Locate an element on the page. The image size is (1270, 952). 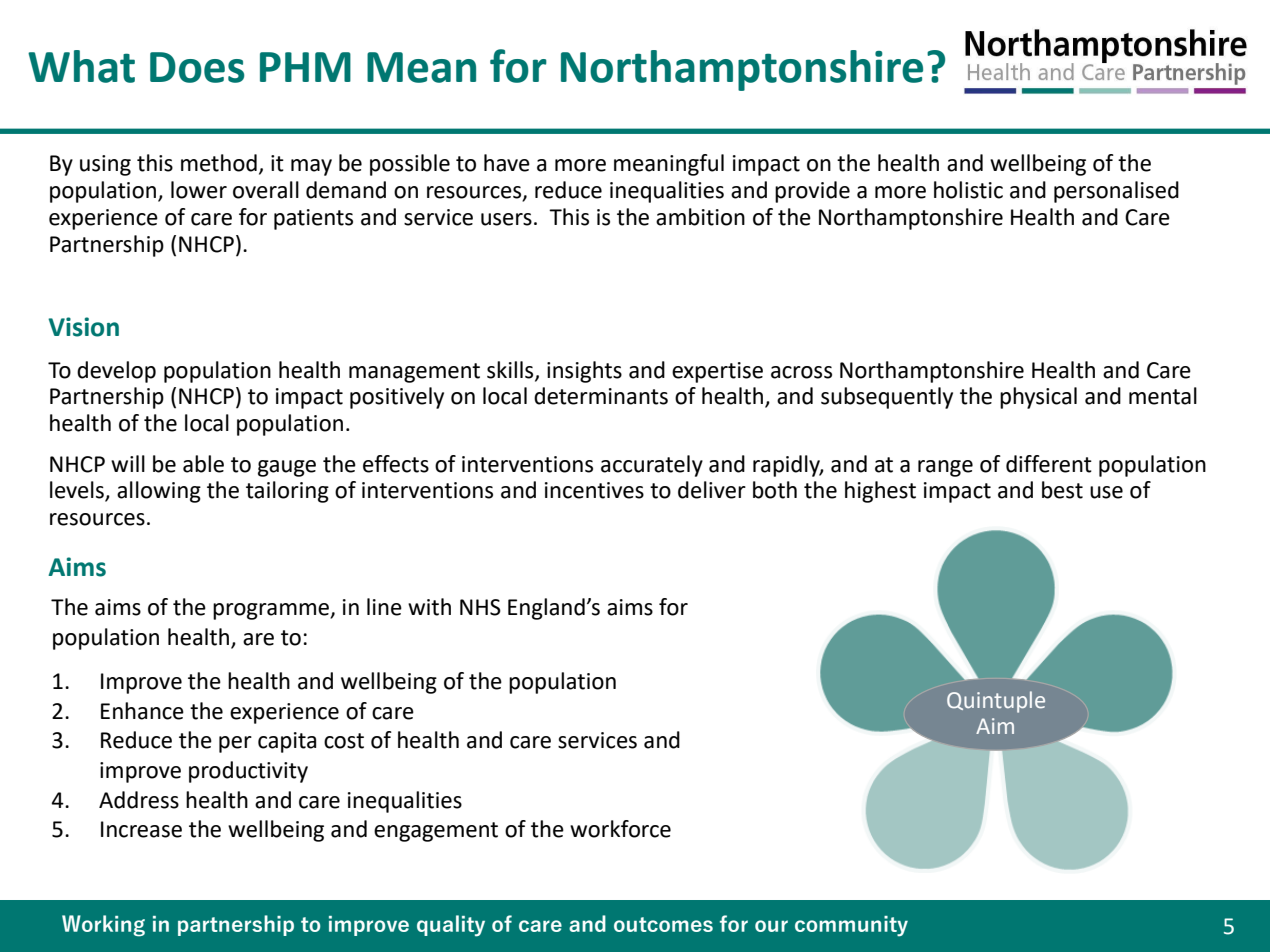
incentives is located at coordinates (594, 490).
